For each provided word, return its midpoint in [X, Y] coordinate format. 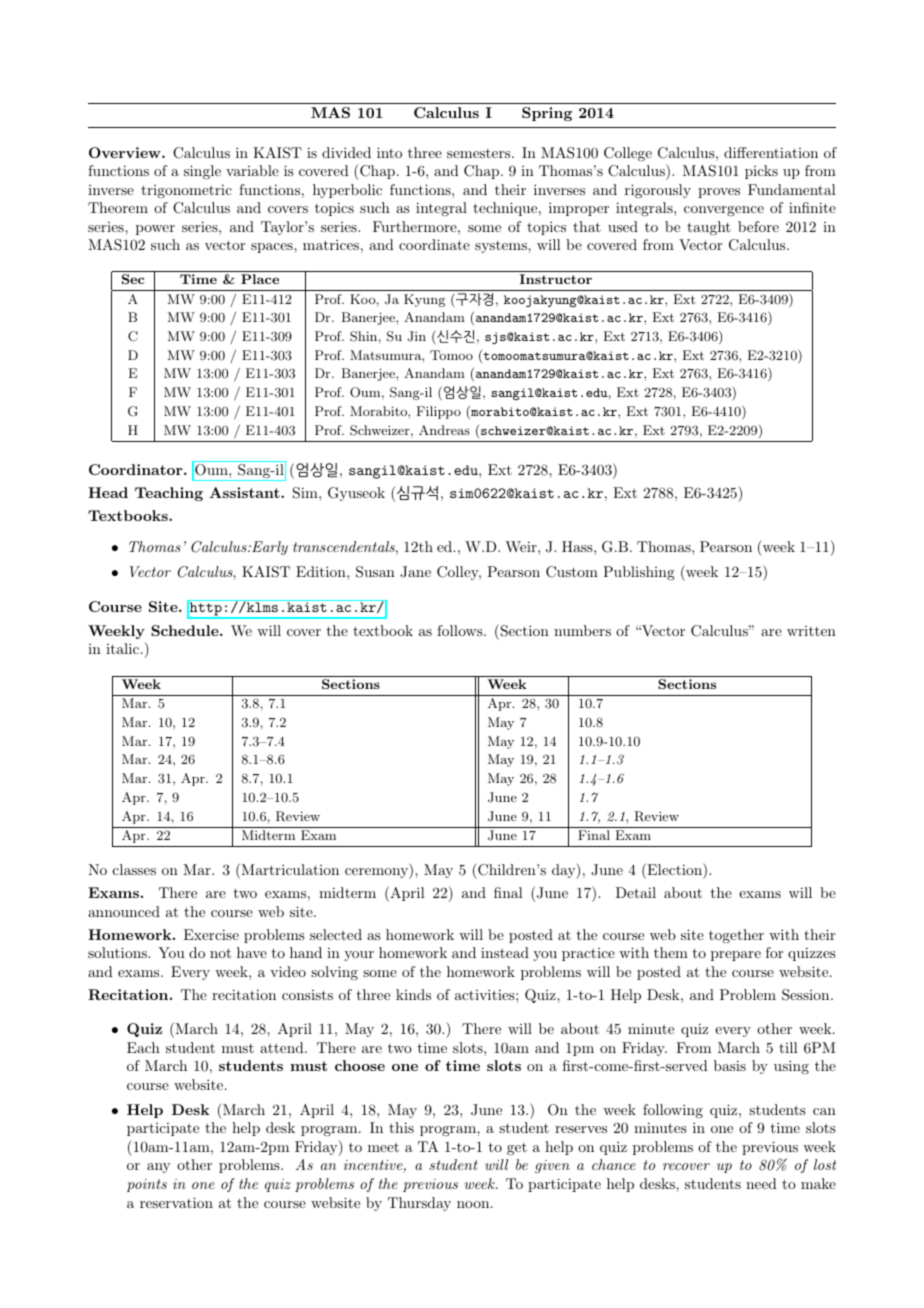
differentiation [771, 152]
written [811, 631]
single [202, 172]
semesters [478, 153]
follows [461, 630]
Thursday [419, 1204]
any [158, 1168]
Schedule [186, 630]
